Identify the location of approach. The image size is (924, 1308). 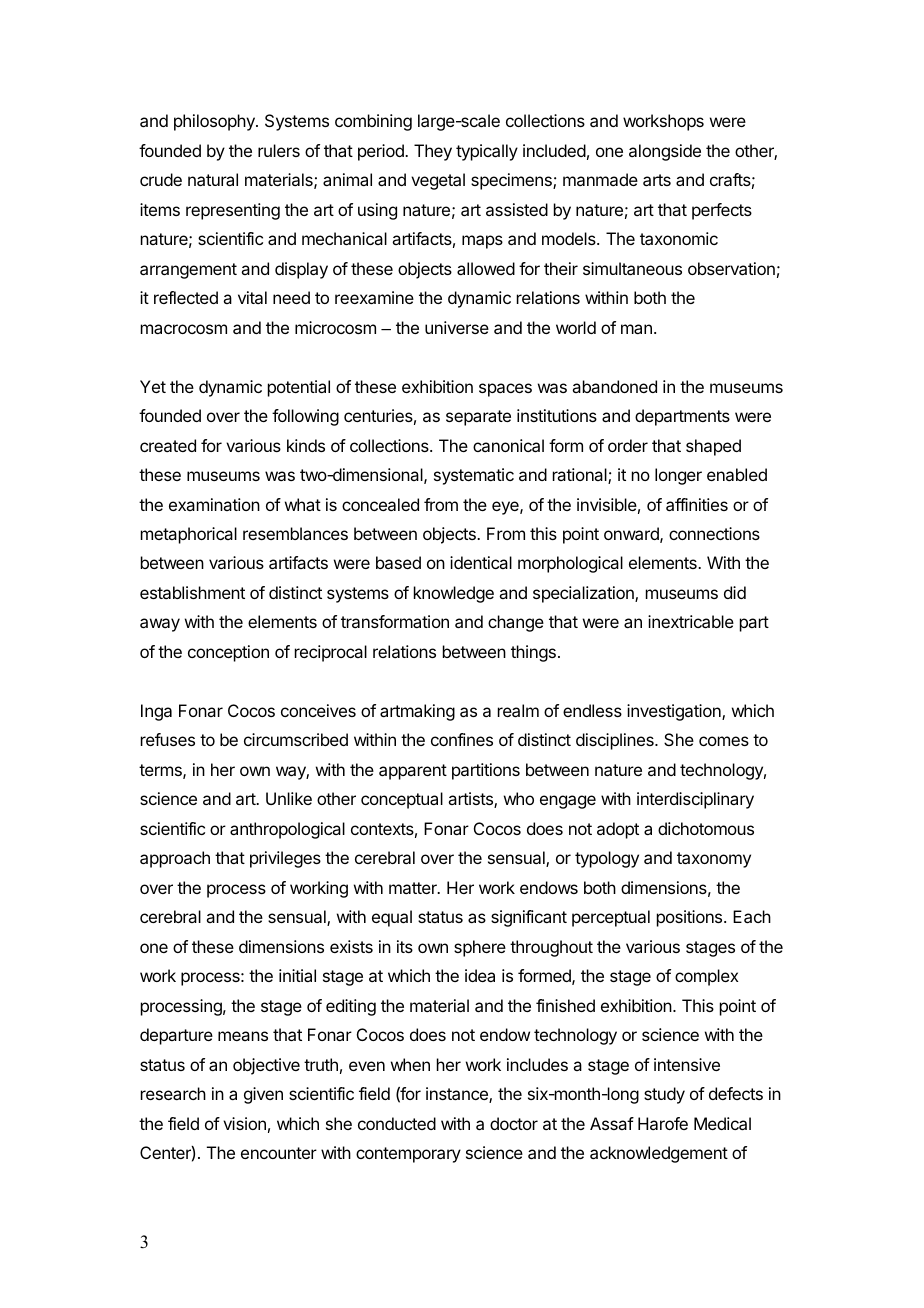
(175, 859).
